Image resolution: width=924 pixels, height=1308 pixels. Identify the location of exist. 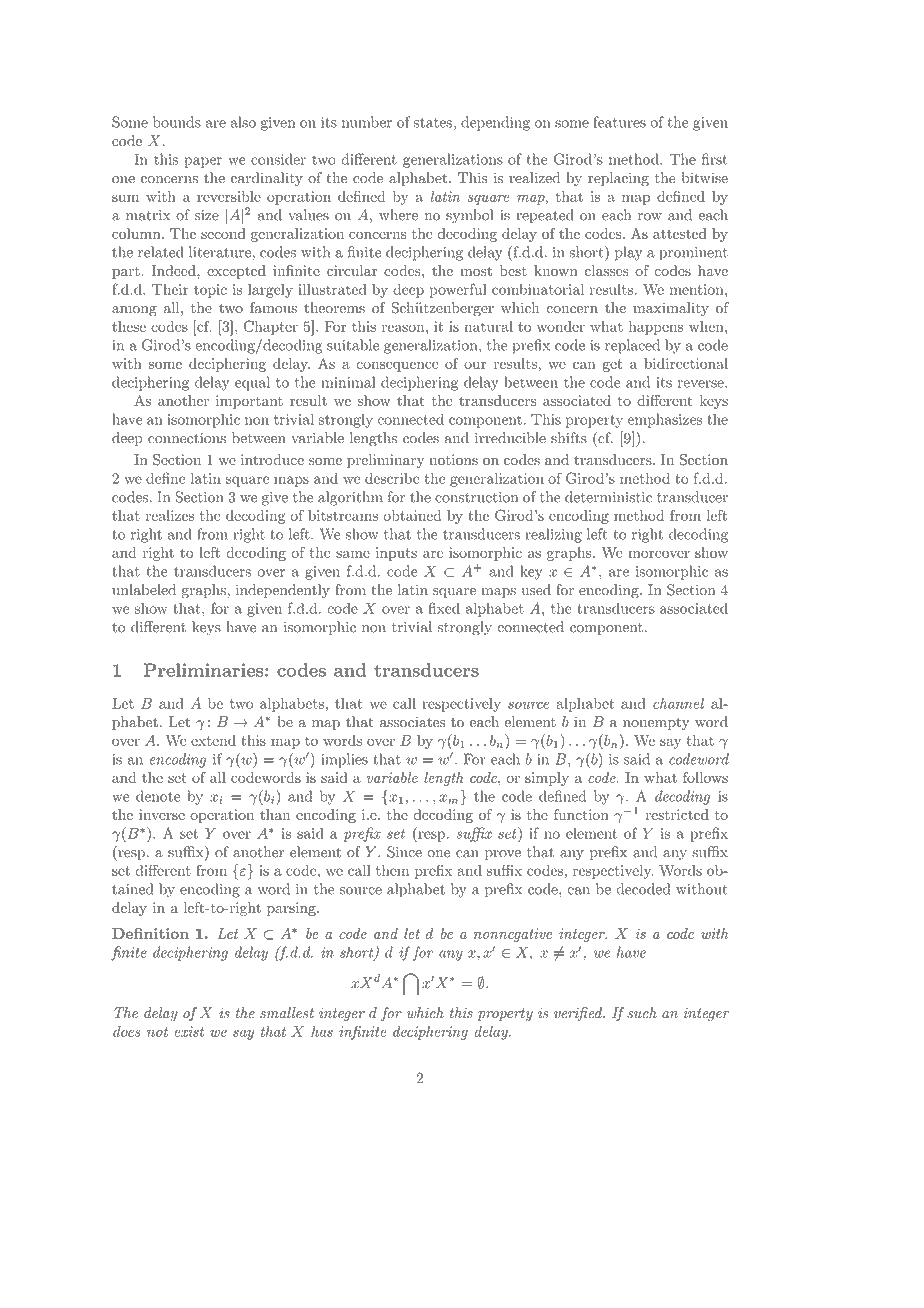
(189, 1031).
